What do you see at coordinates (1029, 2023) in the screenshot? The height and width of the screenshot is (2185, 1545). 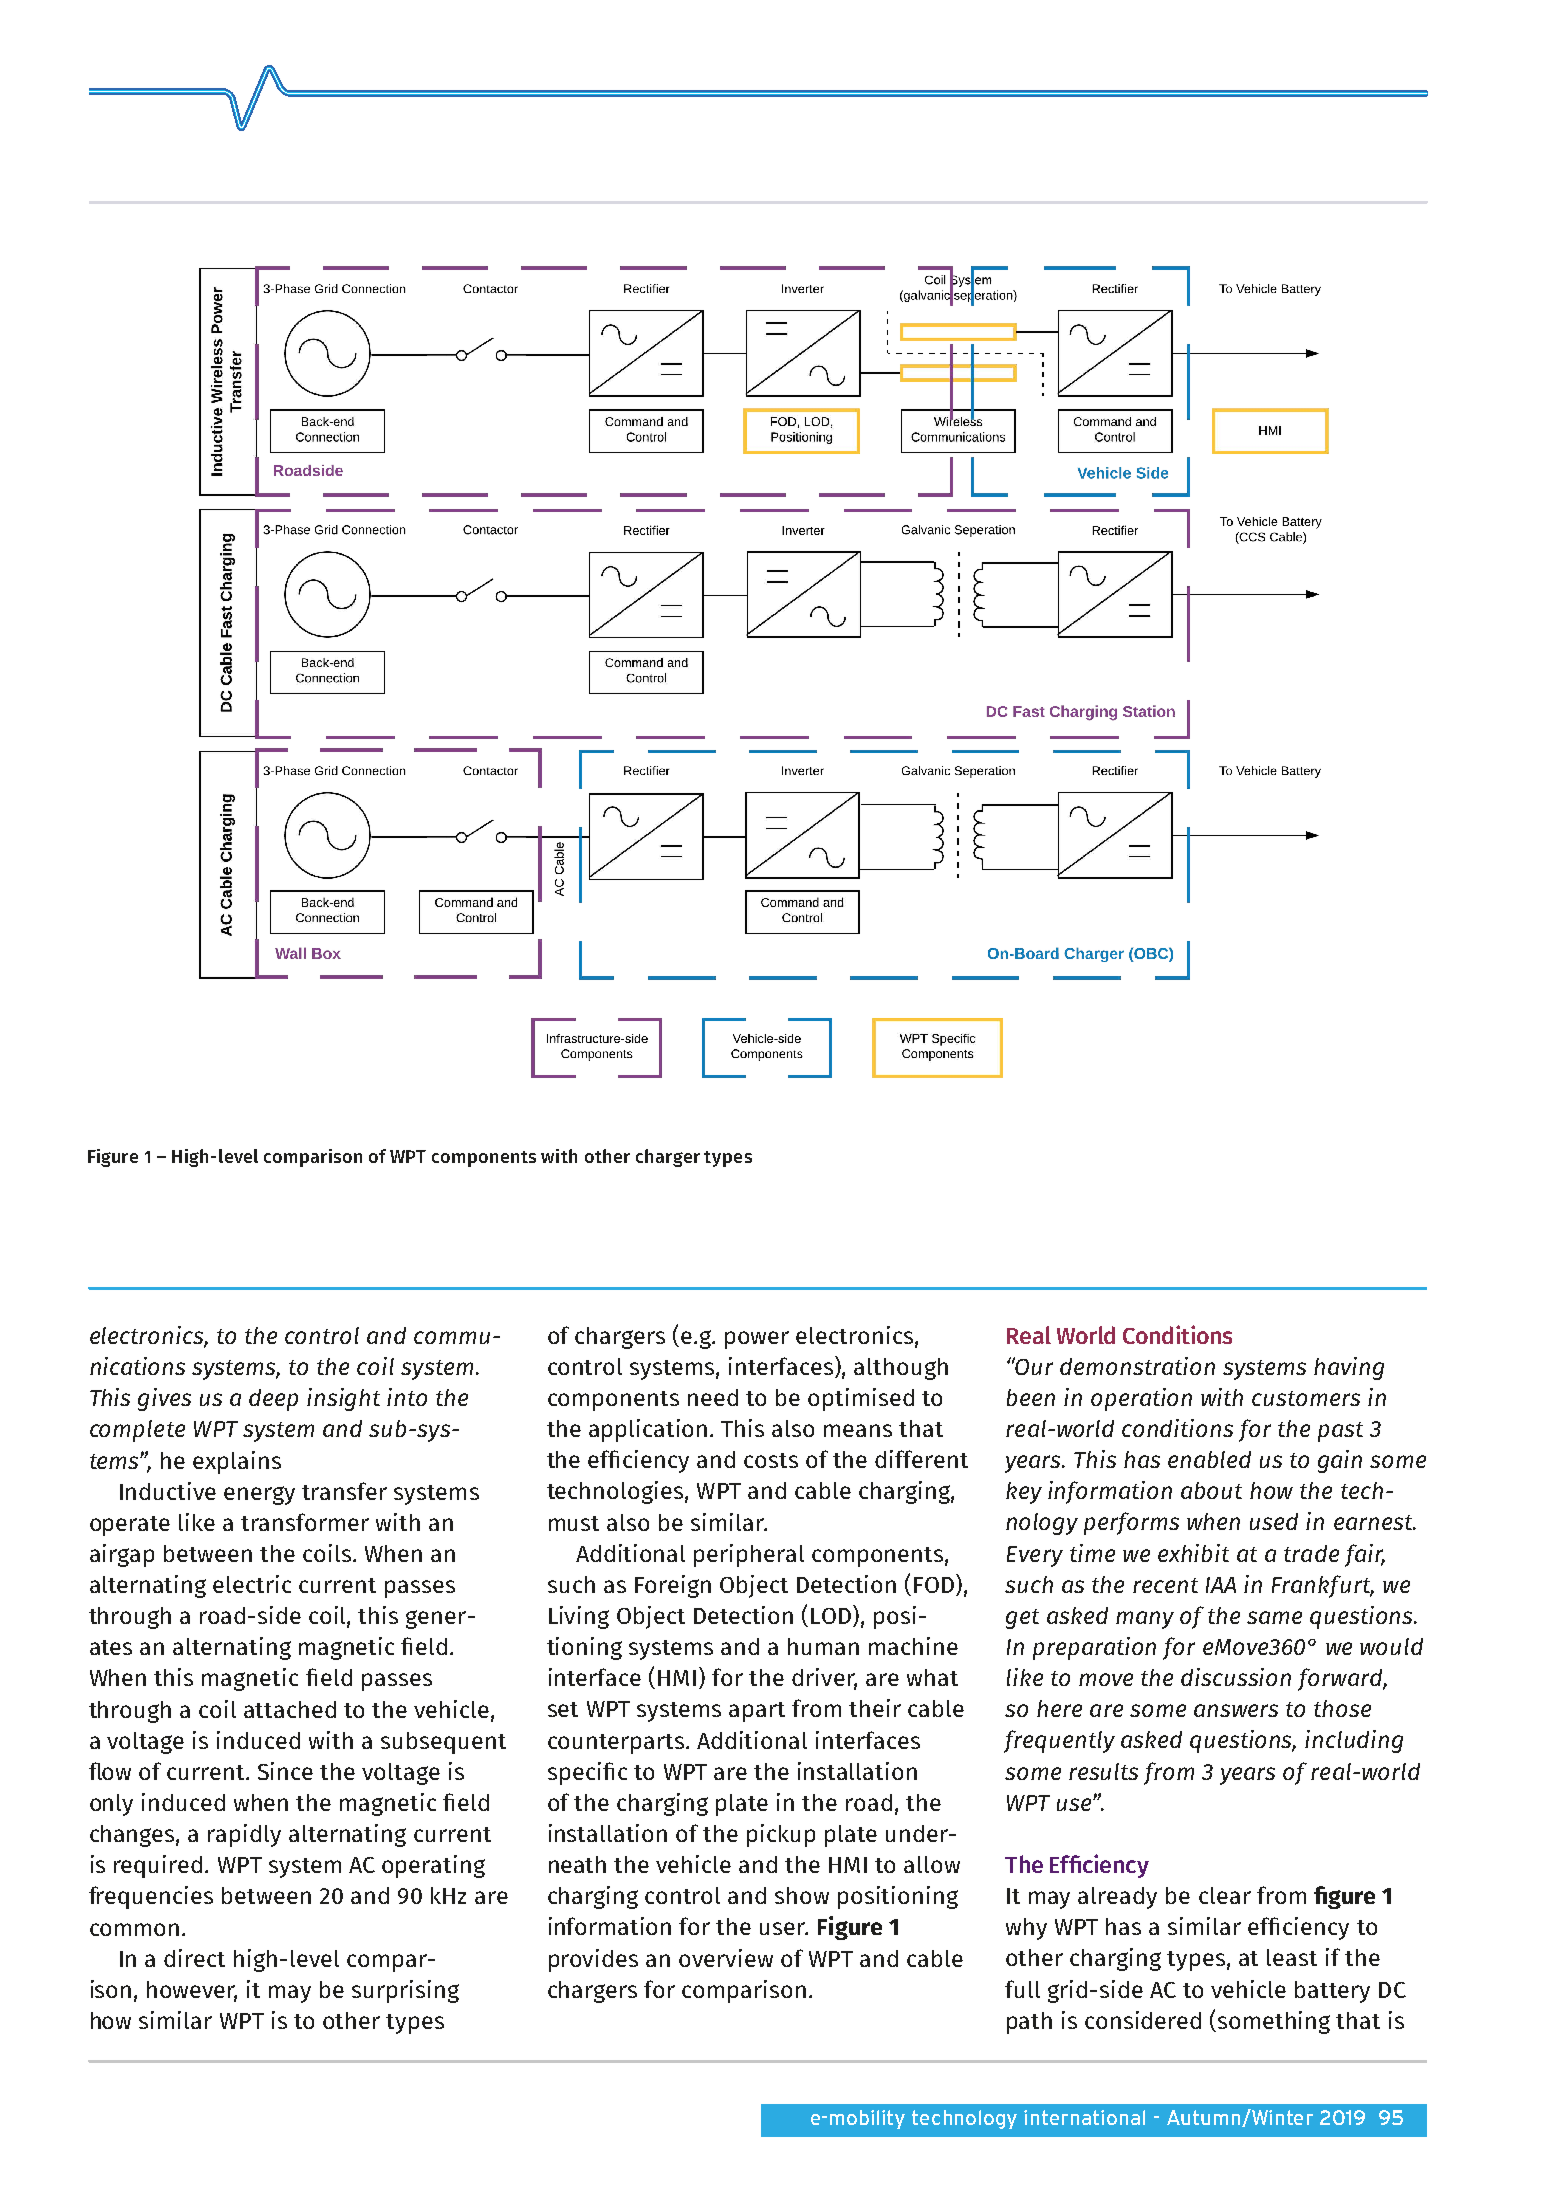 I see `path` at bounding box center [1029, 2023].
